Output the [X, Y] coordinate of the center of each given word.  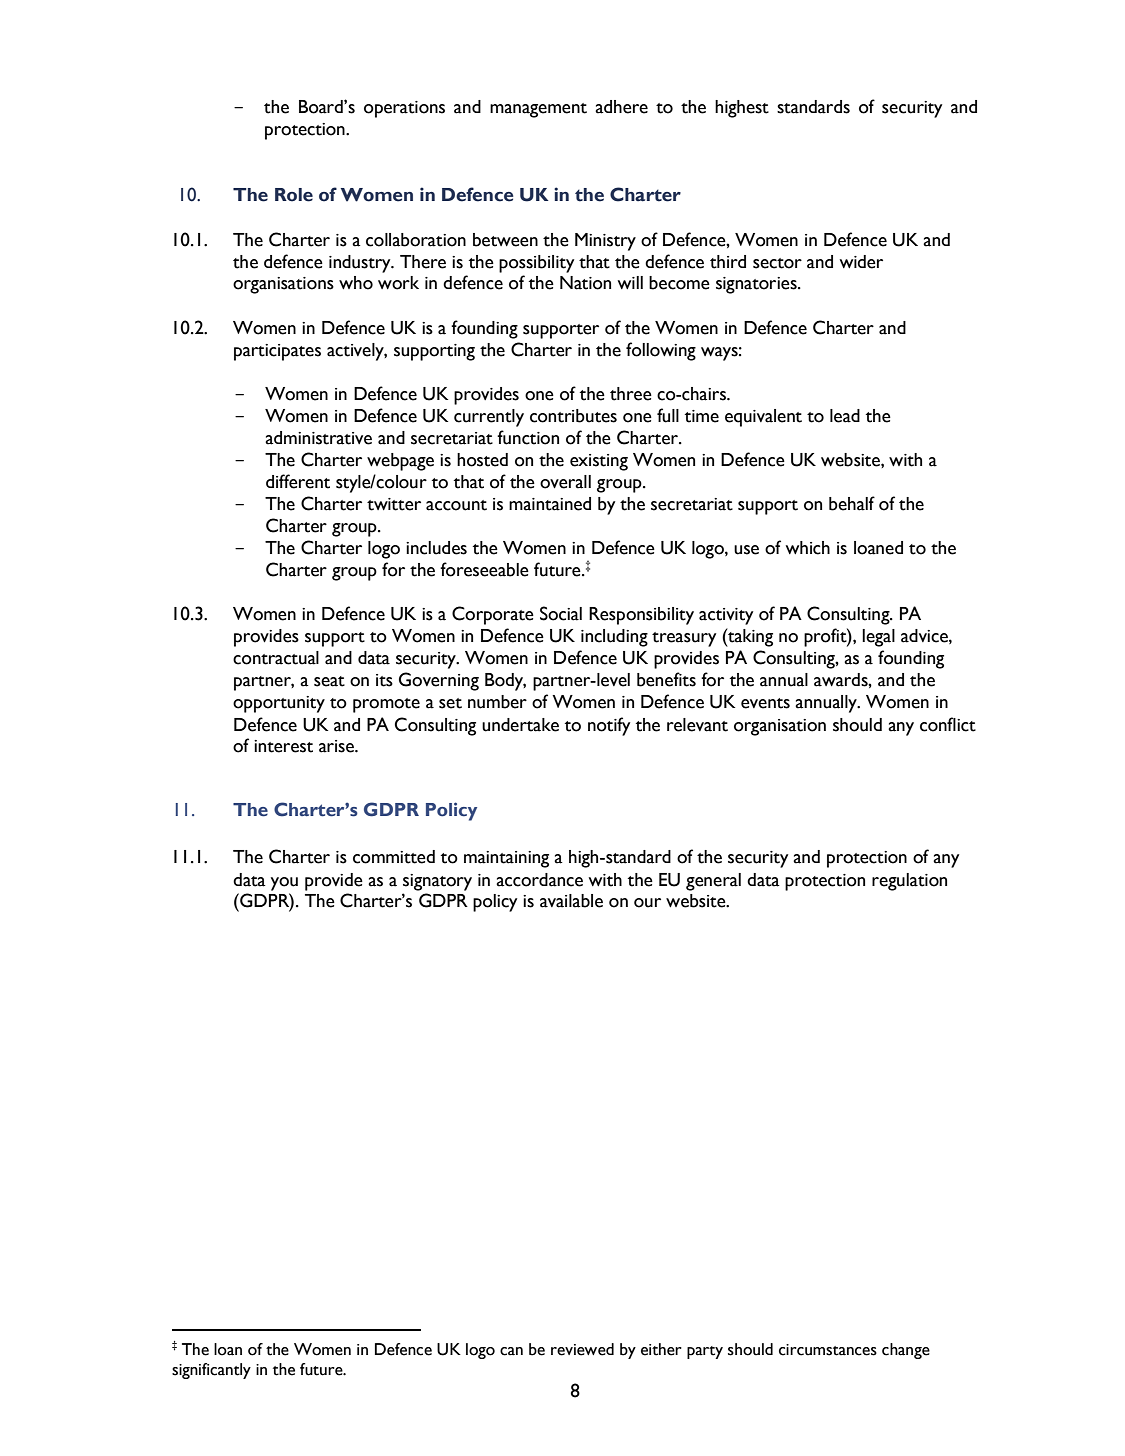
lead [845, 416]
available [571, 901]
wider [861, 262]
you [284, 884]
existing [599, 462]
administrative [318, 438]
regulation [909, 882]
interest [283, 746]
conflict [948, 724]
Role [294, 195]
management [538, 110]
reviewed [582, 1349]
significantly [211, 1371]
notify [609, 726]
